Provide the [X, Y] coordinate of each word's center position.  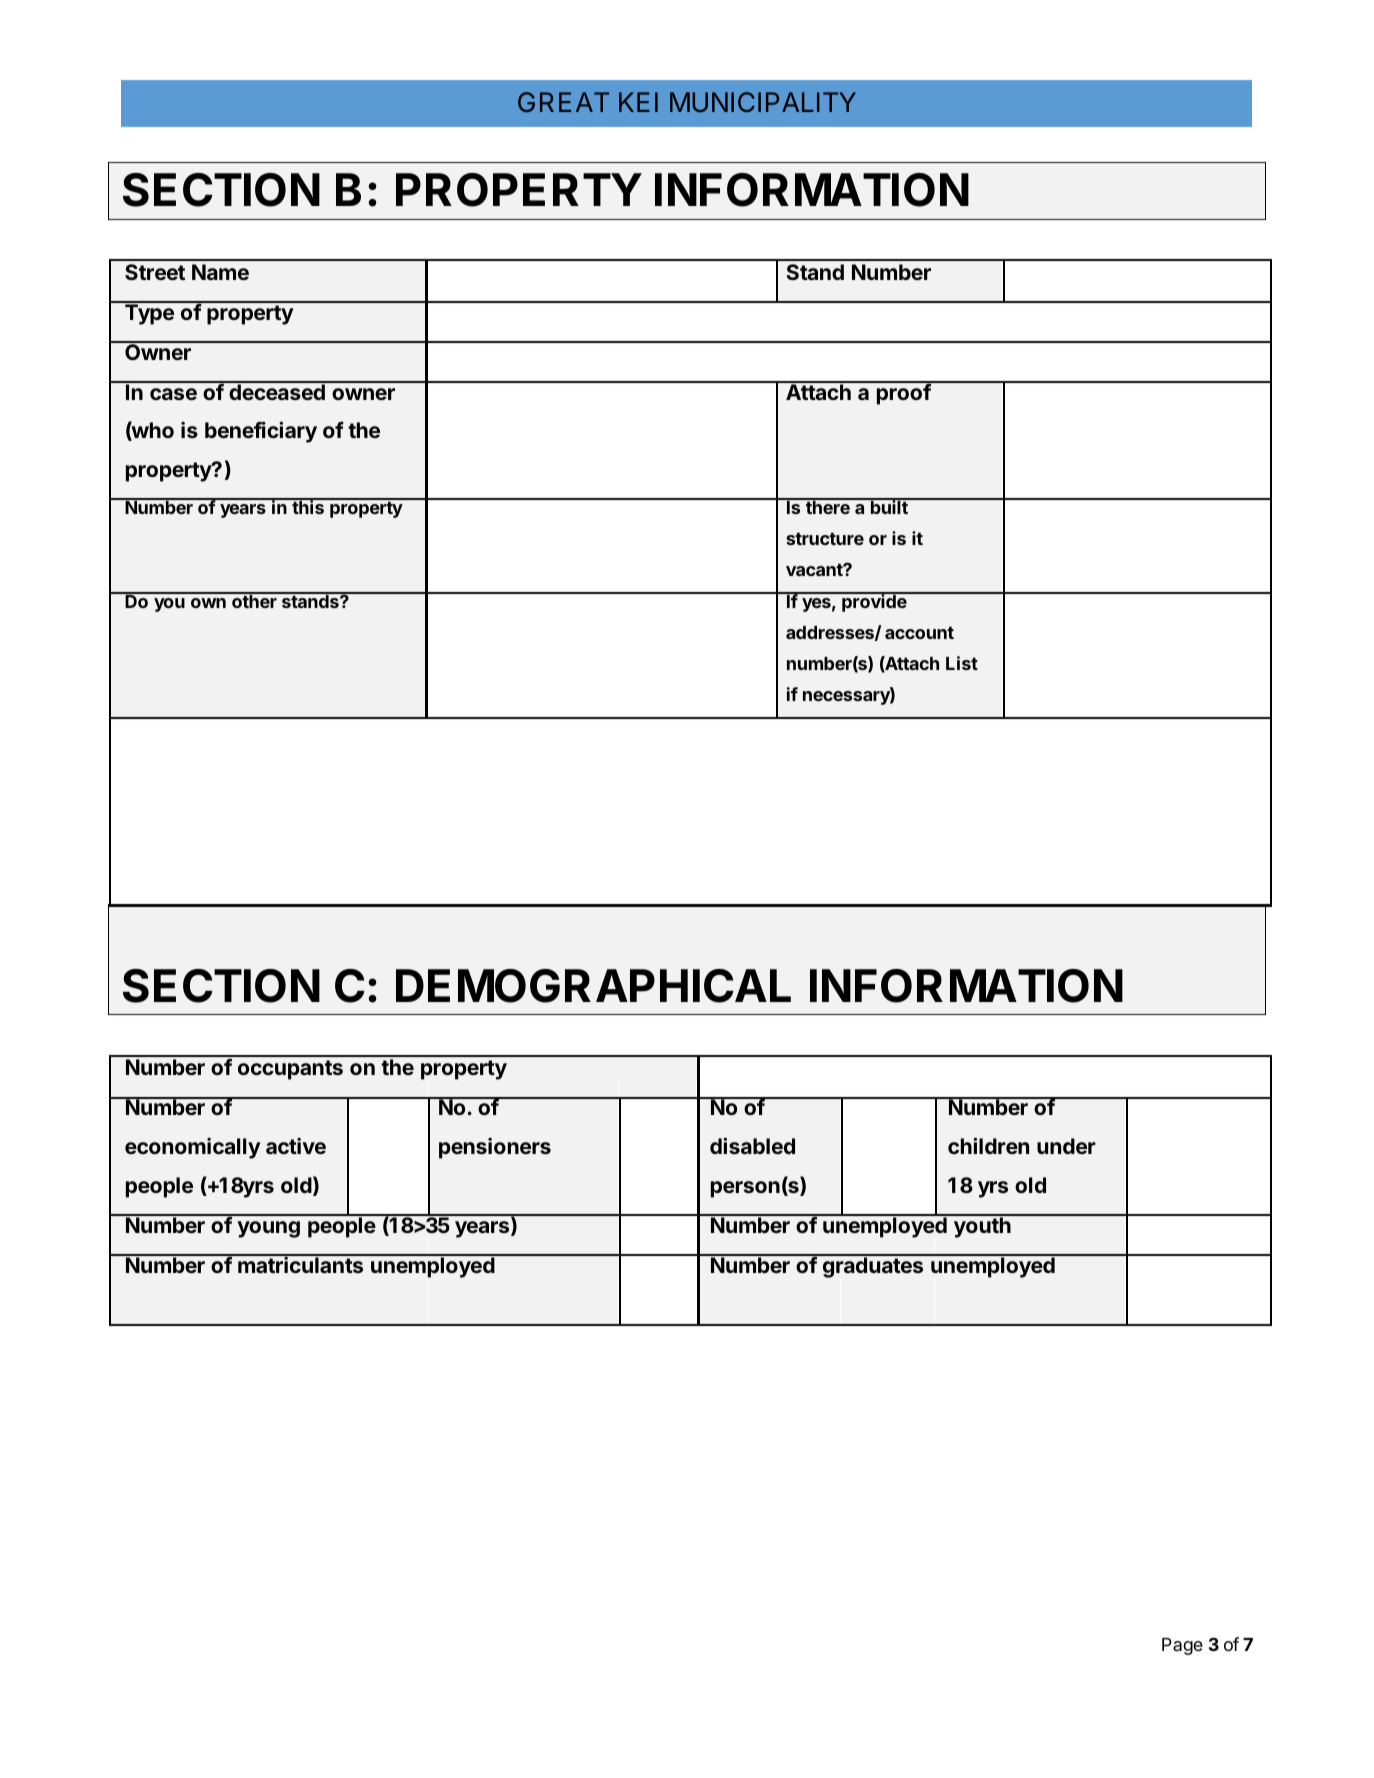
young [268, 1229]
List [962, 663]
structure [825, 538]
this [308, 506]
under [1066, 1146]
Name [220, 272]
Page [1182, 1646]
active [296, 1146]
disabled [752, 1145]
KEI [638, 102]
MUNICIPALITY [763, 102]
